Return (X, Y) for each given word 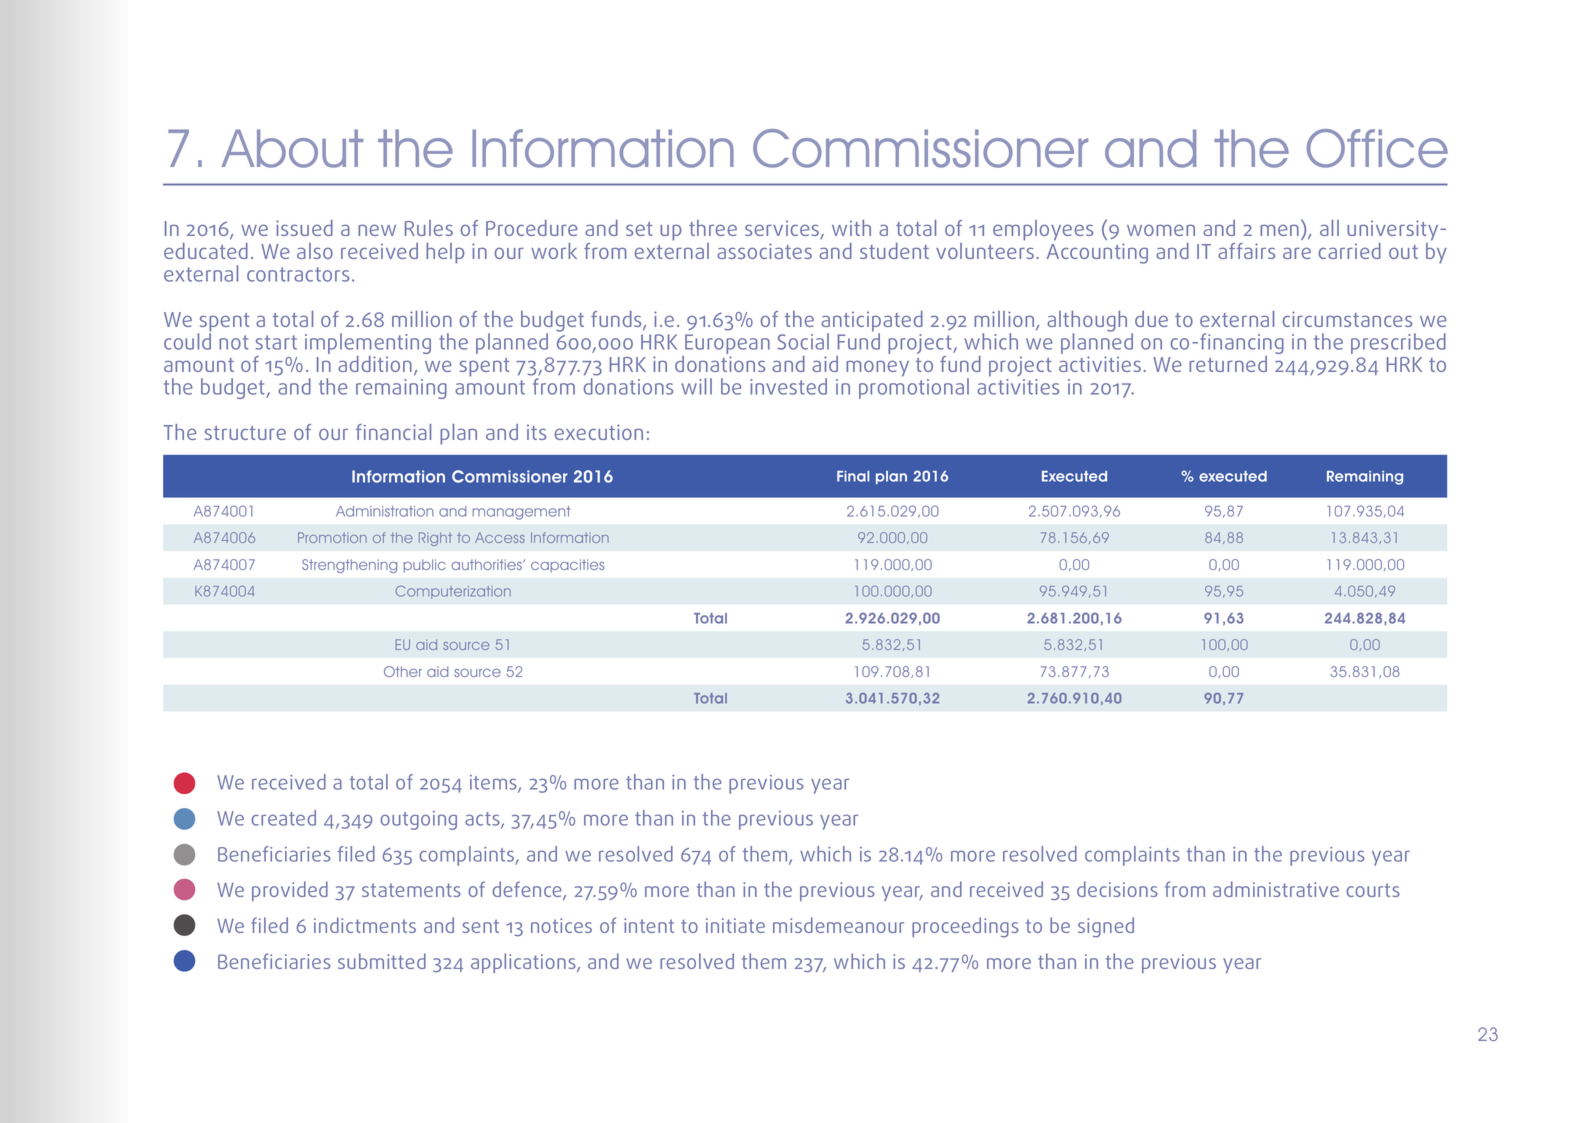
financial (393, 432)
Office (1377, 148)
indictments (365, 925)
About (292, 148)
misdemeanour (838, 925)
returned (1228, 364)
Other (403, 671)
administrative (1276, 889)
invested (788, 386)
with (851, 228)
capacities (567, 566)
